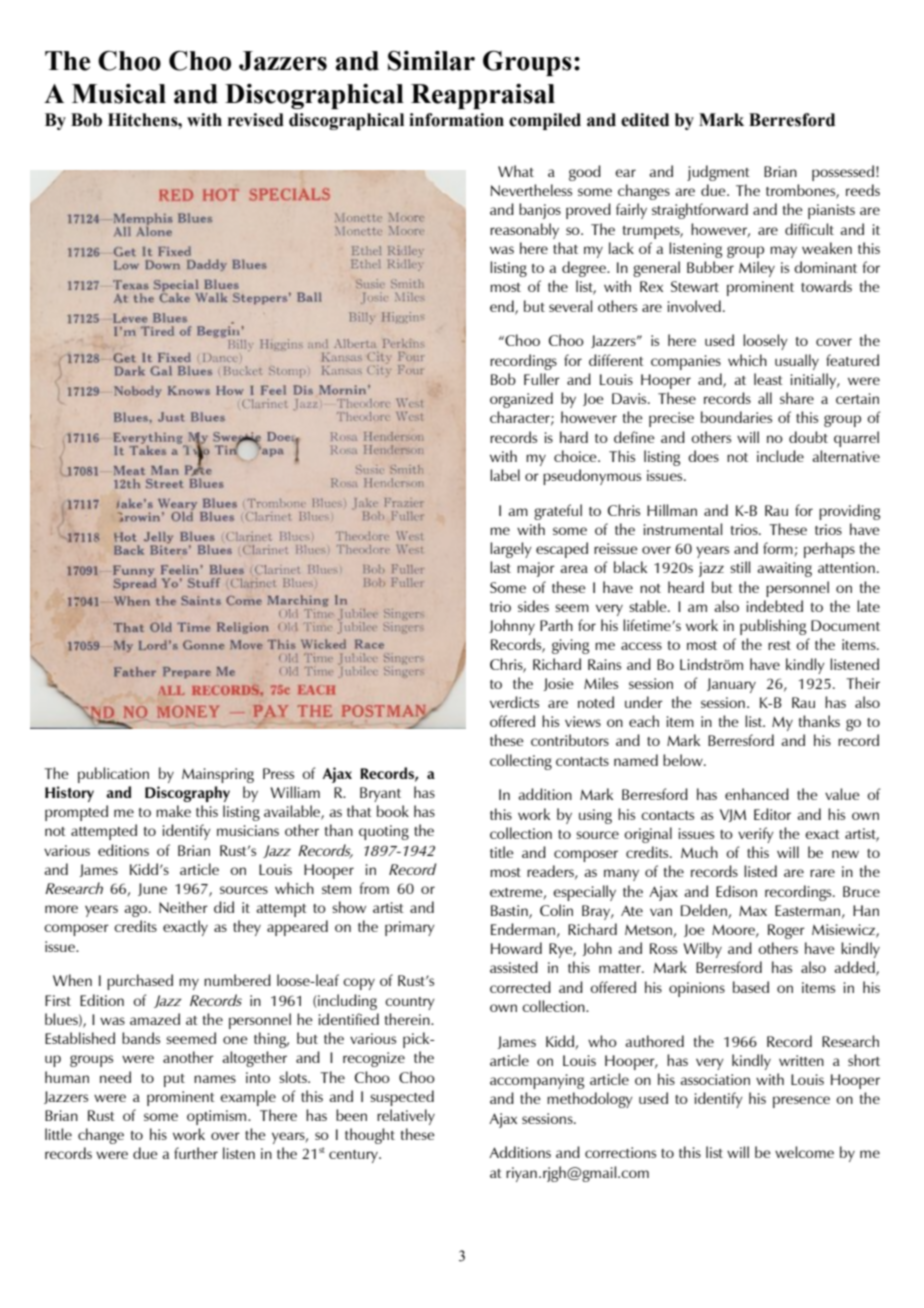 This image has height=1308, width=924. I want to click on Reappraisal, so click(483, 96).
